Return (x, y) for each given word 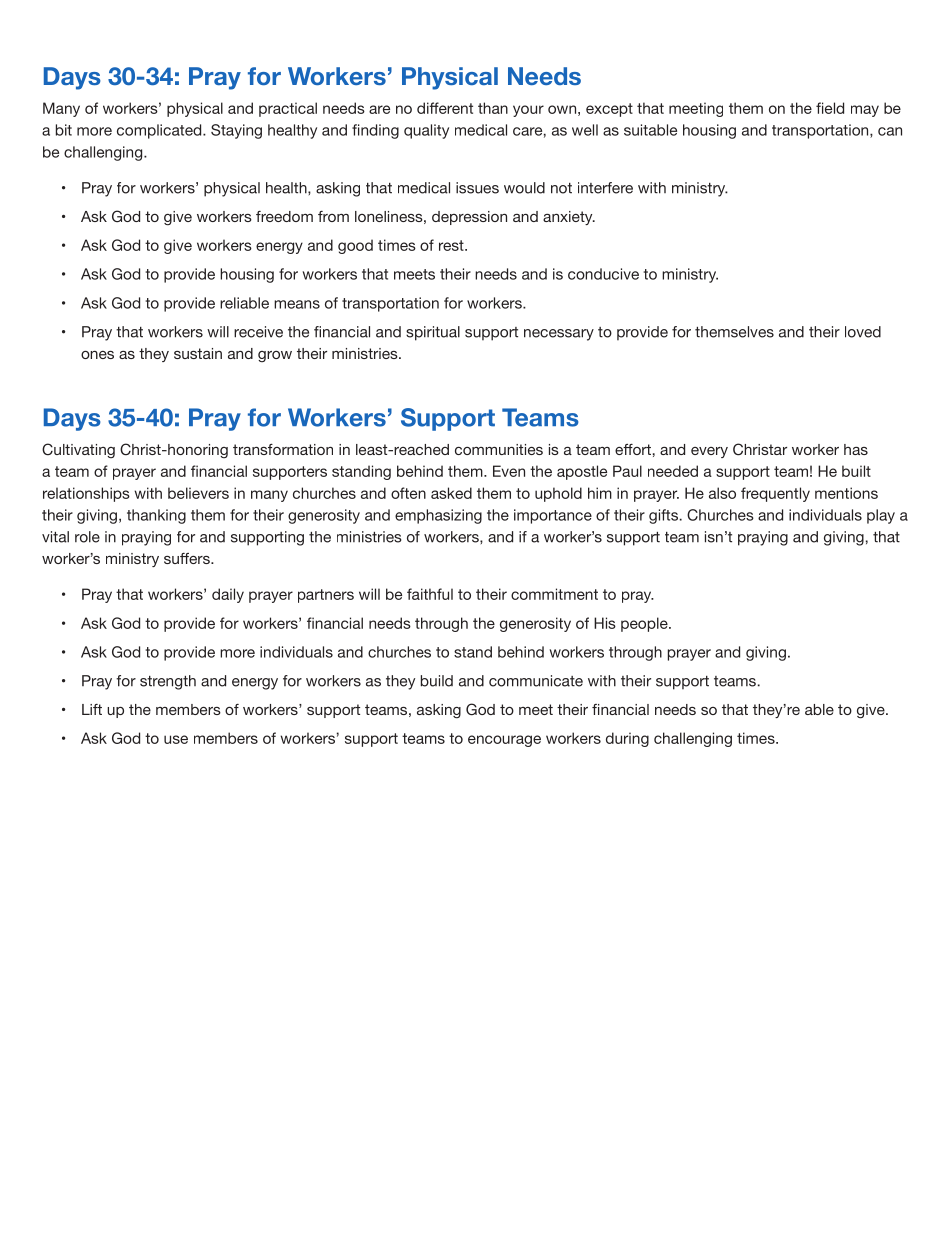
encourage (504, 741)
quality (426, 131)
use (176, 739)
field (830, 108)
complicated (160, 131)
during (627, 739)
